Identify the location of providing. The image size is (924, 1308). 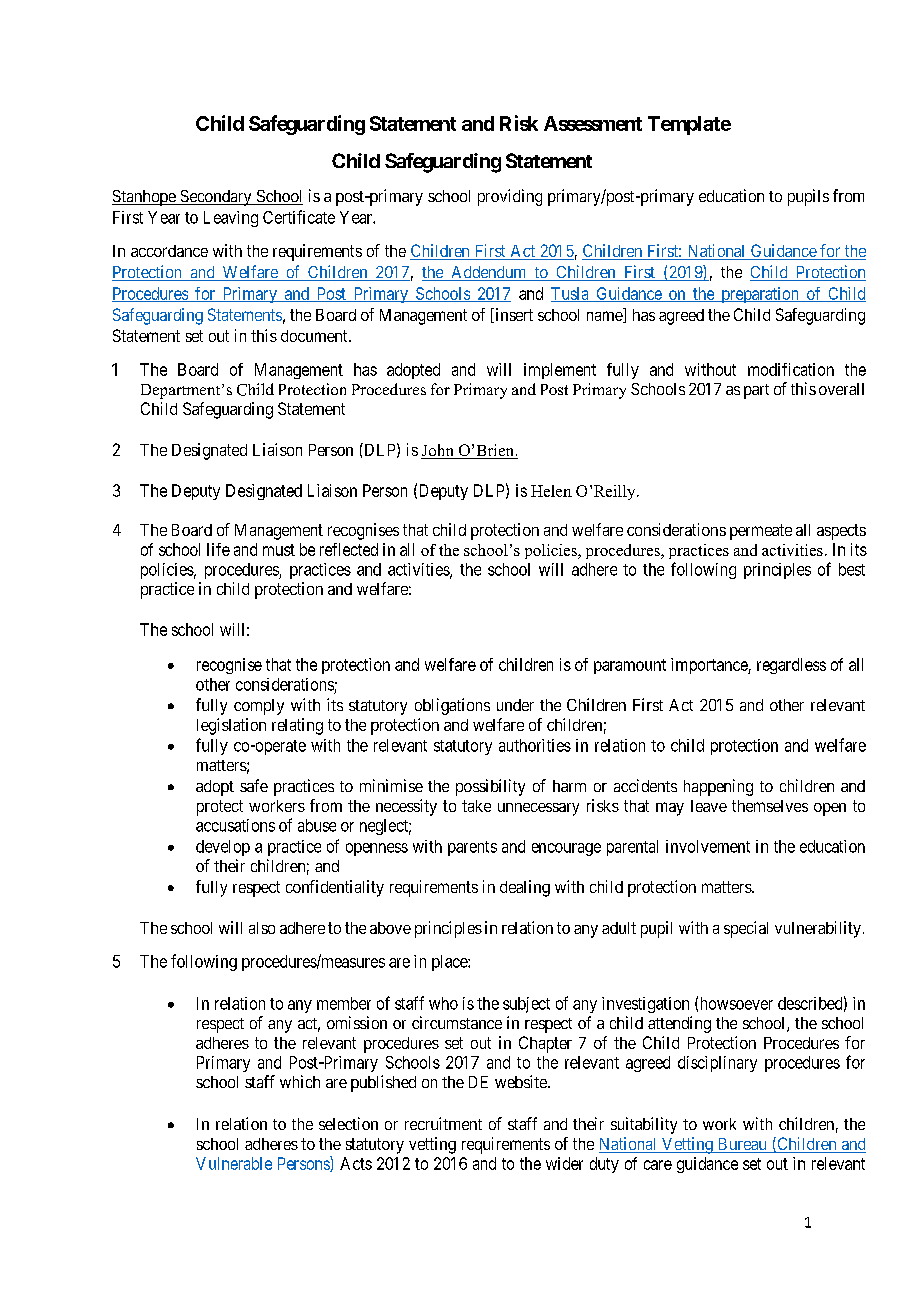
(510, 197).
